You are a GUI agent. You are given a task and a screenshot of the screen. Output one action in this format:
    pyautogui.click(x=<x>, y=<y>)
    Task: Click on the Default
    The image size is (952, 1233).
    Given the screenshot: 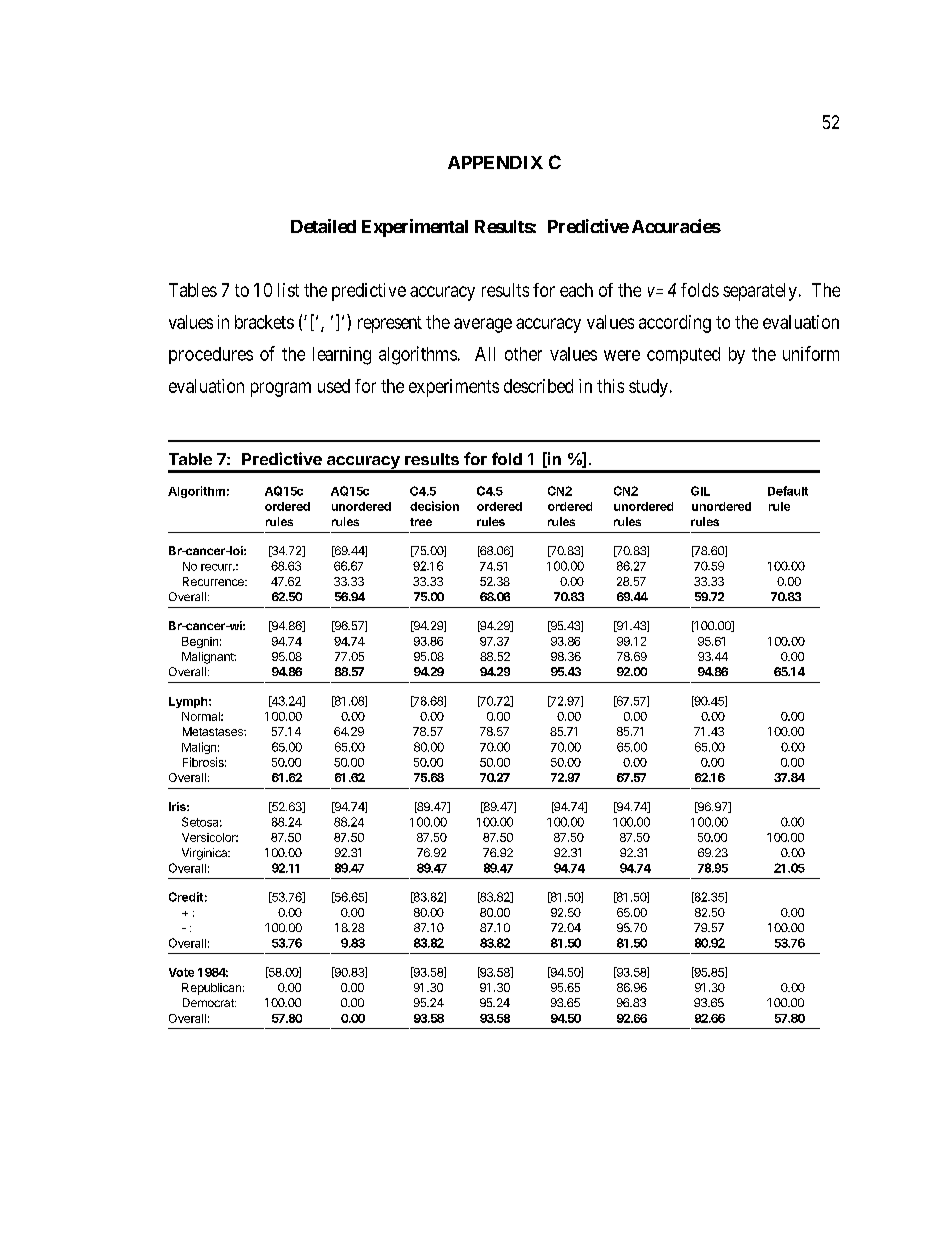 What is the action you would take?
    pyautogui.click(x=788, y=491)
